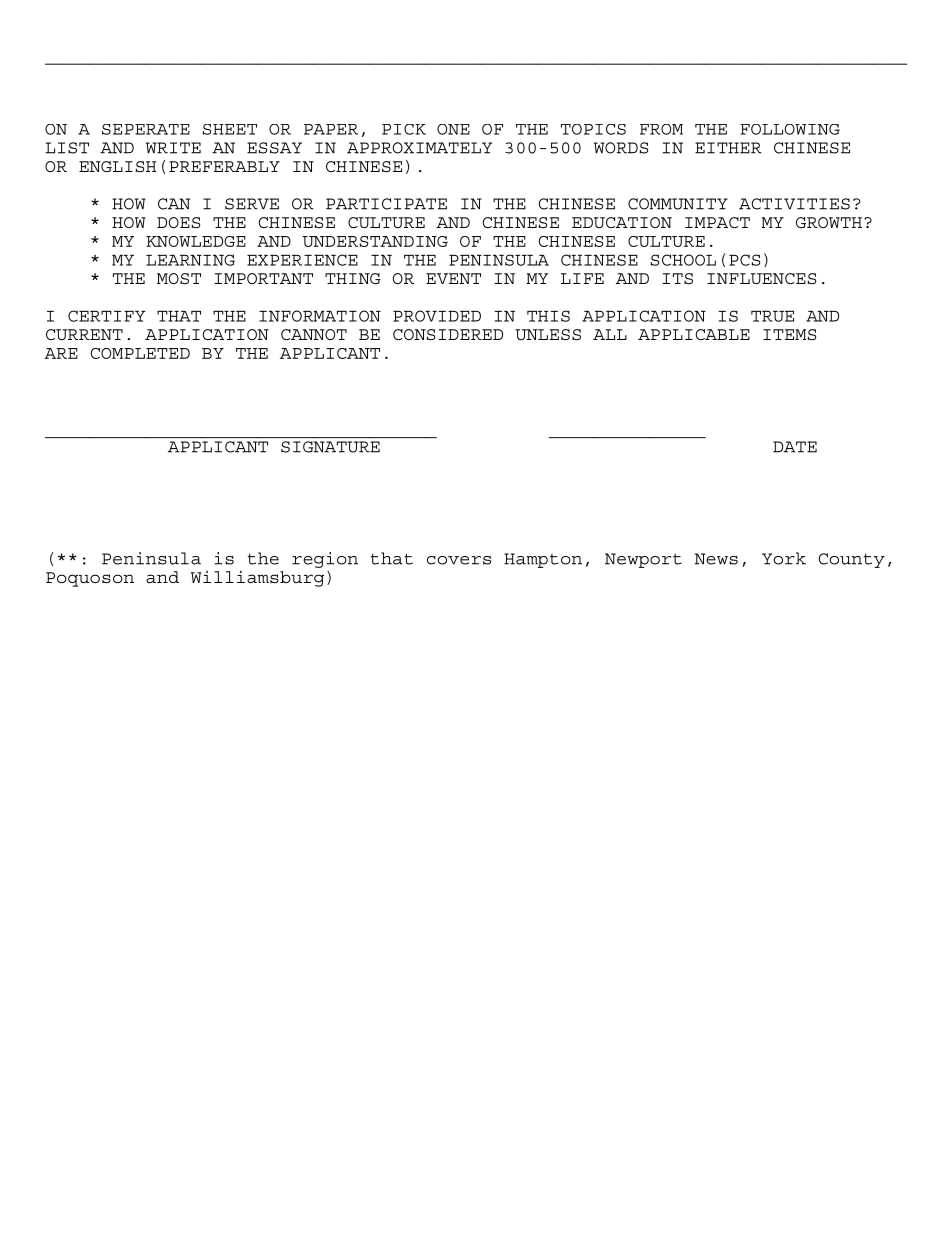 The height and width of the screenshot is (1233, 952). I want to click on covers, so click(459, 560).
